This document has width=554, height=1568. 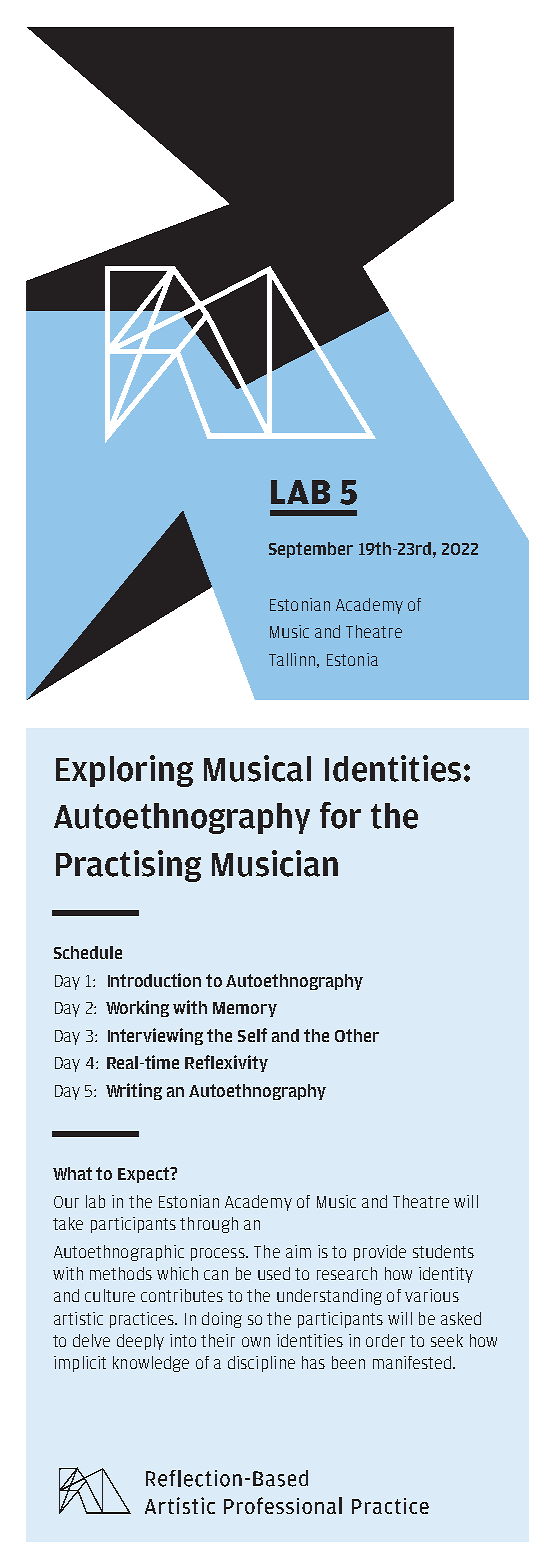 What do you see at coordinates (128, 866) in the document?
I see `Practising` at bounding box center [128, 866].
